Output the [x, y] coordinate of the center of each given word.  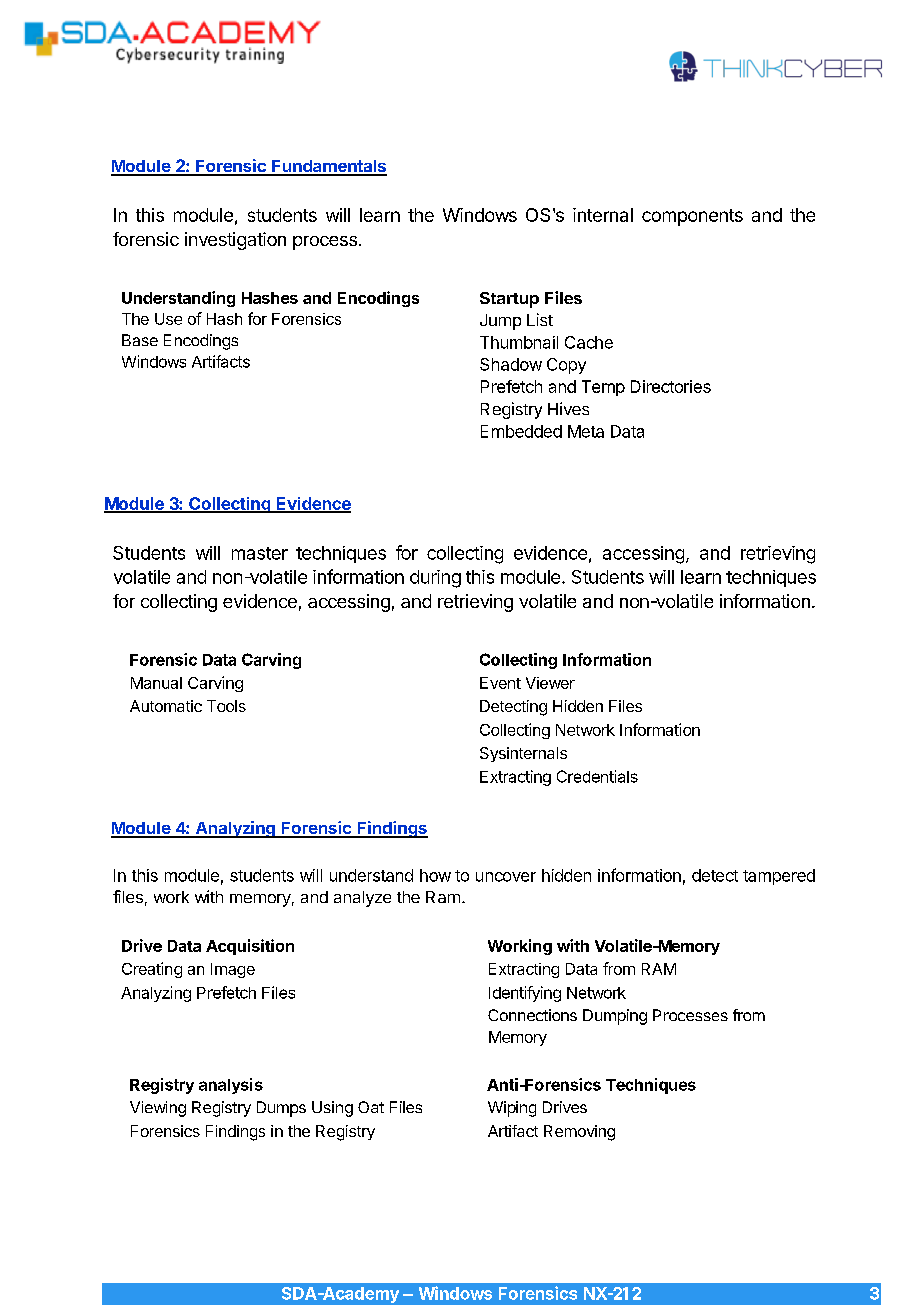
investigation [235, 241]
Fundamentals [328, 167]
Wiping [512, 1109]
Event [500, 683]
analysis [231, 1086]
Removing [579, 1133]
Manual [156, 683]
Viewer [550, 683]
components [692, 217]
